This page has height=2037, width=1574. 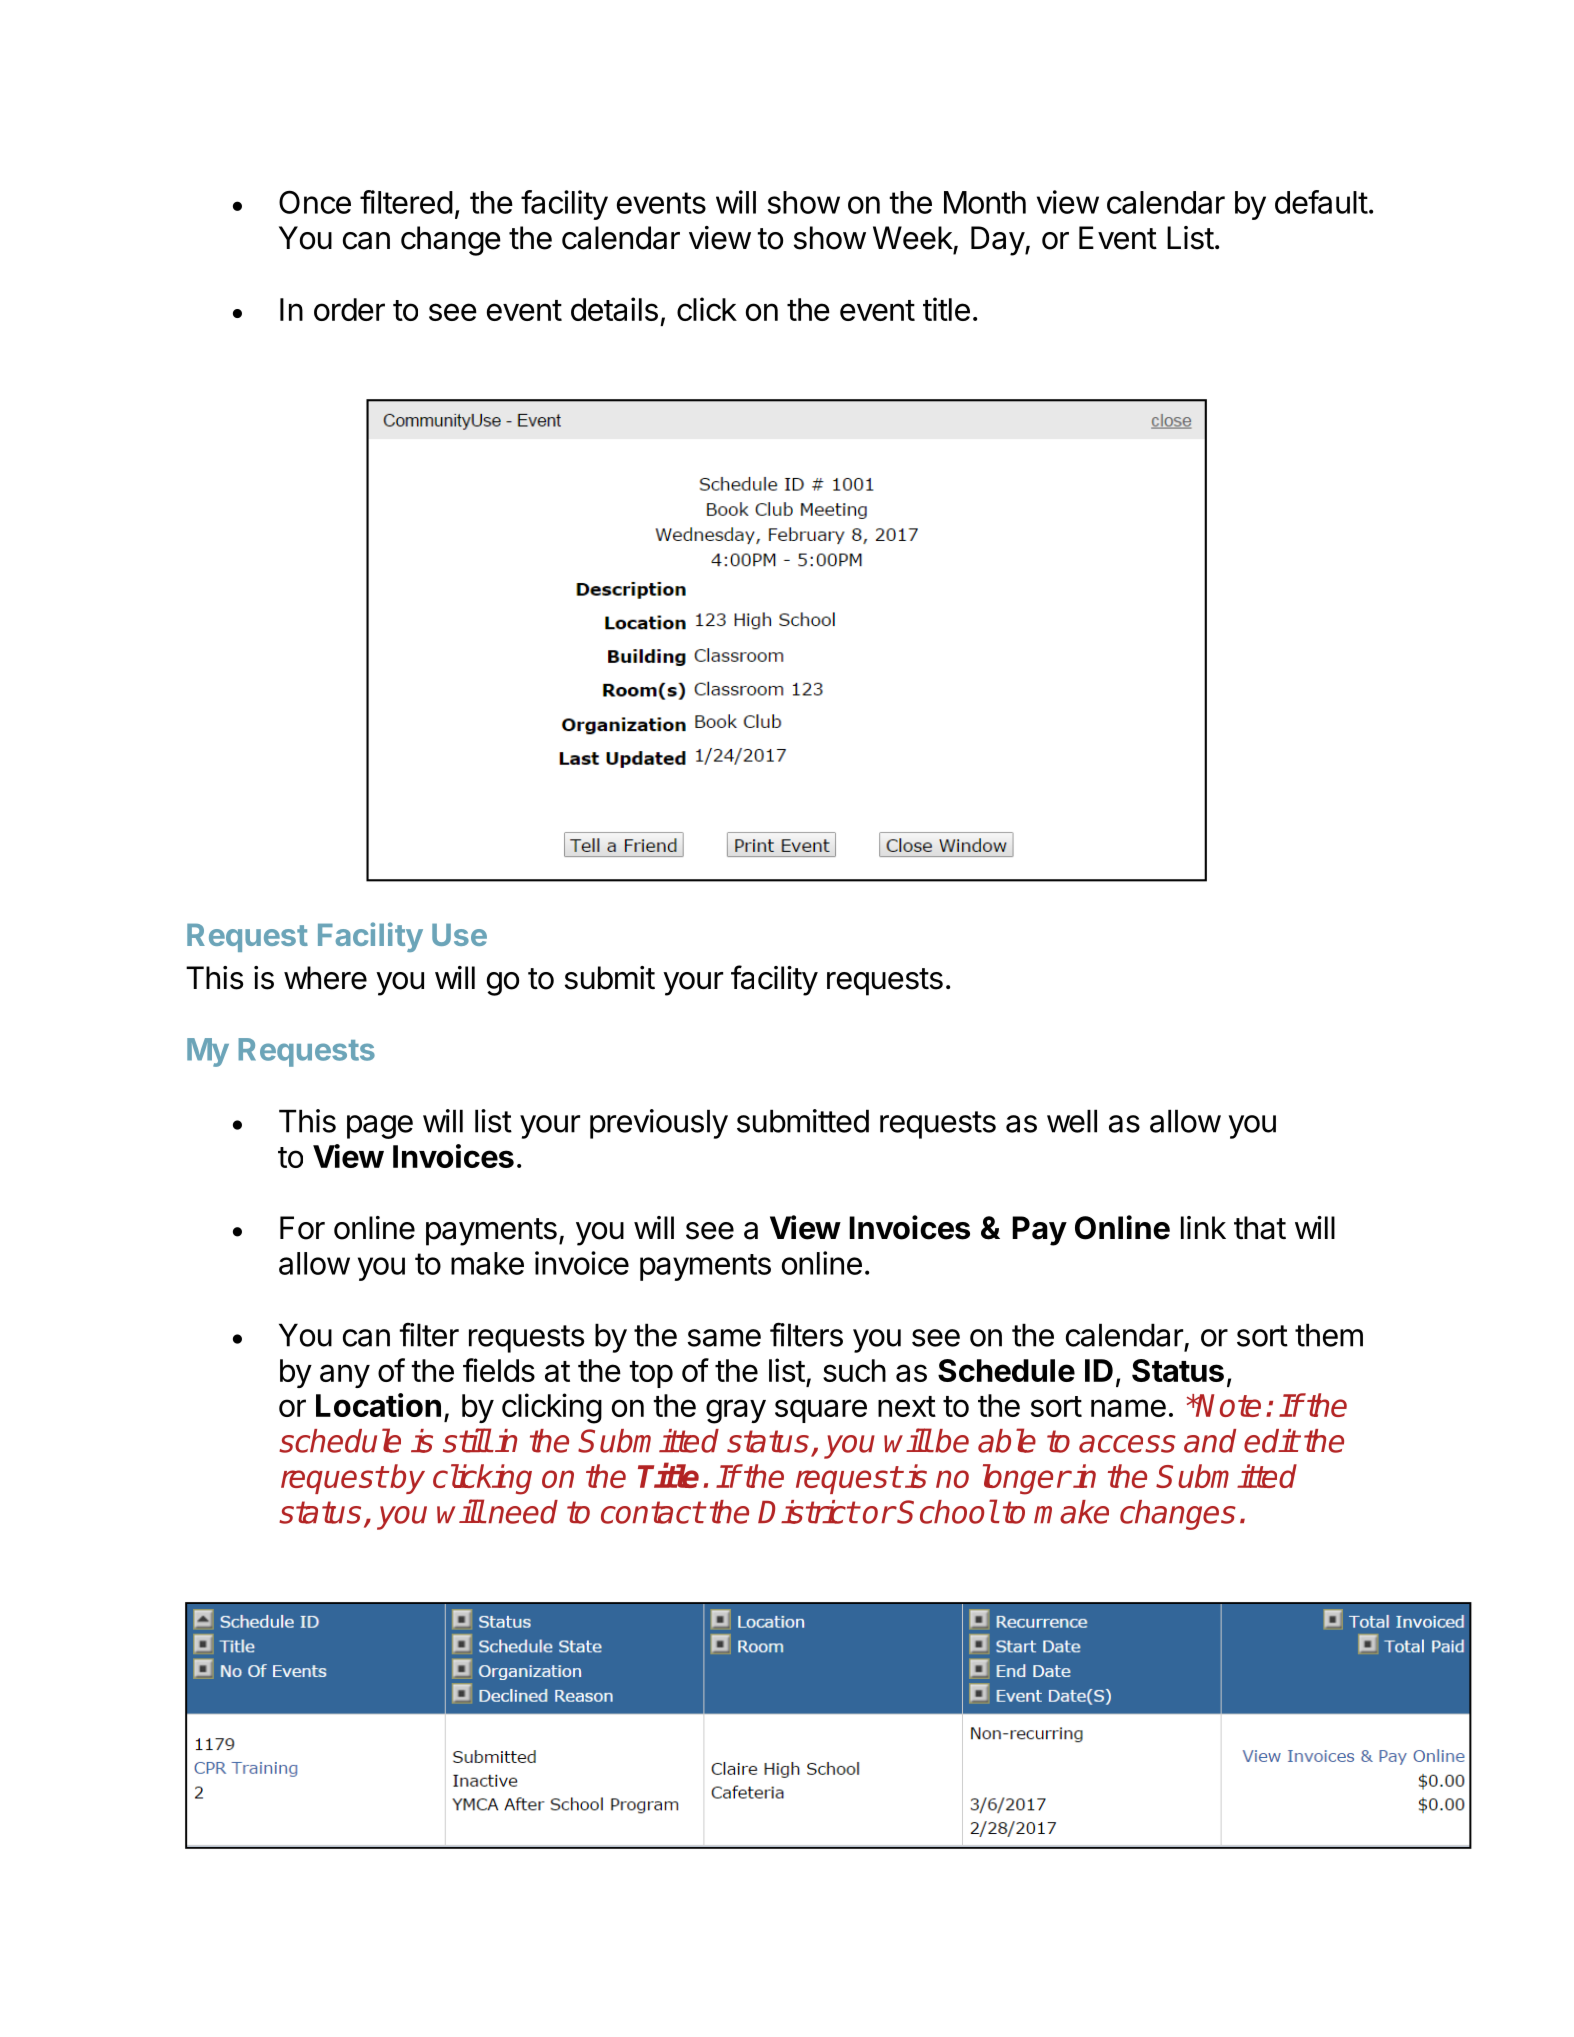 What do you see at coordinates (1321, 202) in the page?
I see `default` at bounding box center [1321, 202].
